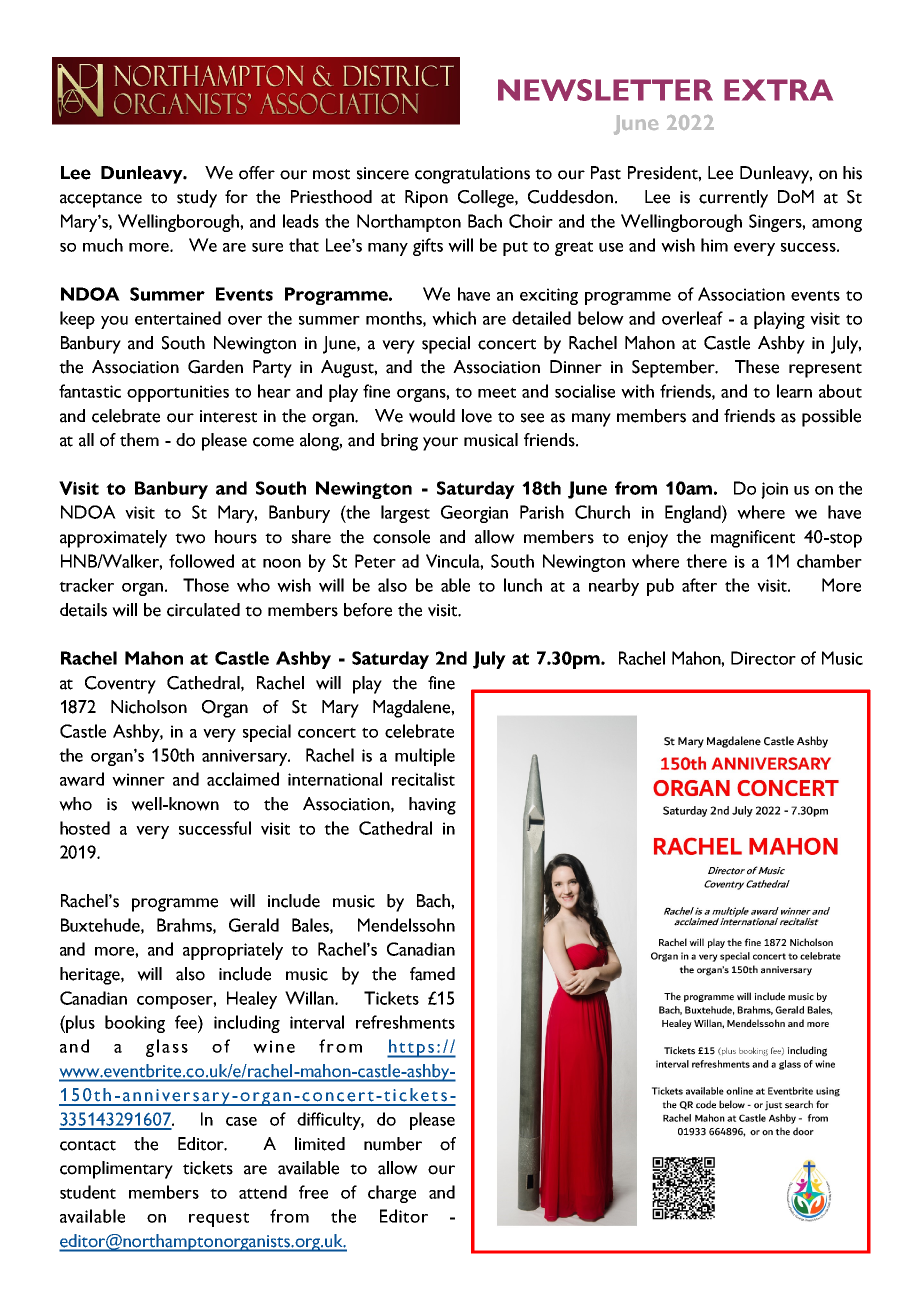  I want to click on Director, so click(763, 658).
